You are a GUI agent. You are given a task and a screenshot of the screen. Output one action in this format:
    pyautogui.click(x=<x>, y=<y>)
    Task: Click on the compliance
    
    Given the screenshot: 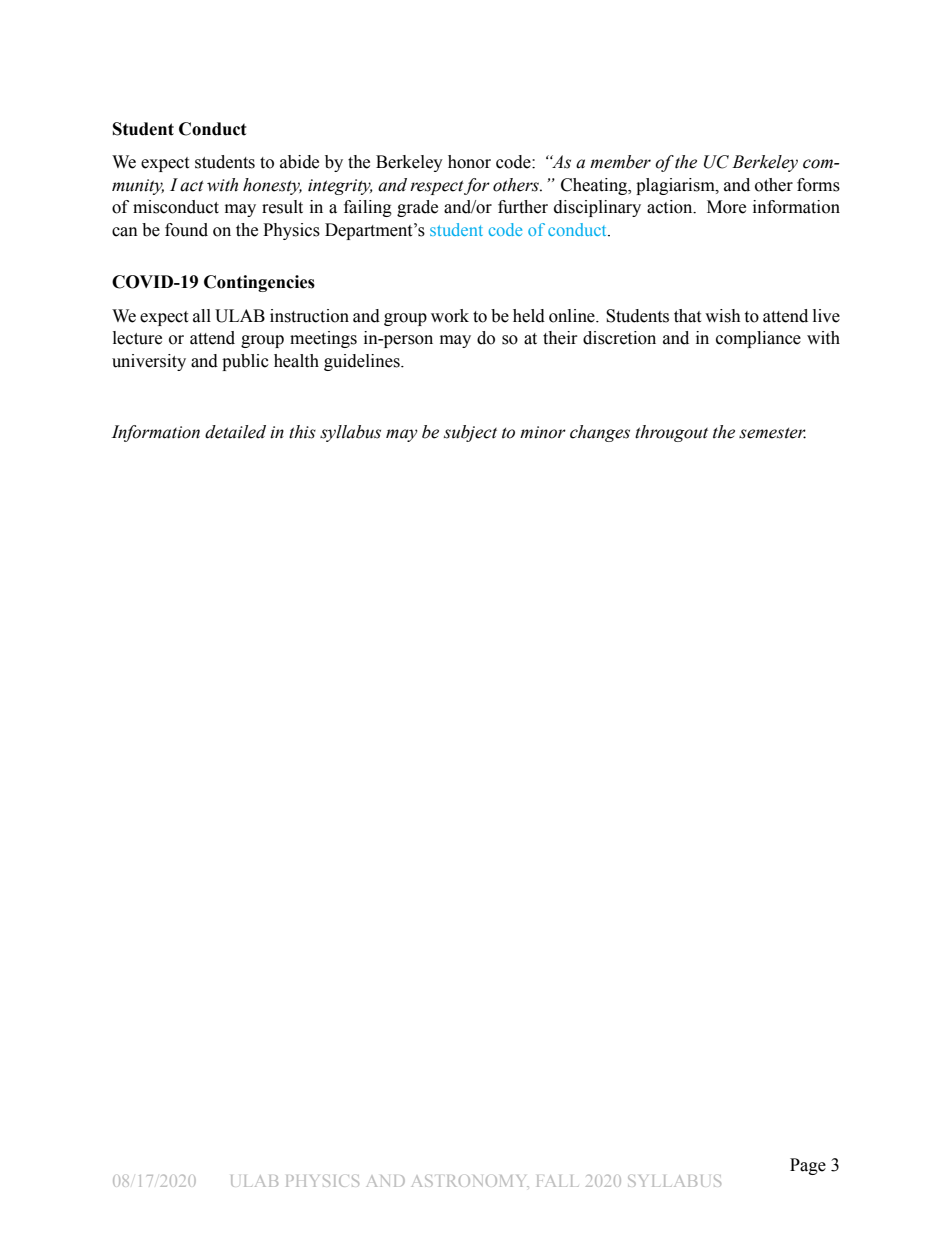 What is the action you would take?
    pyautogui.click(x=758, y=339)
